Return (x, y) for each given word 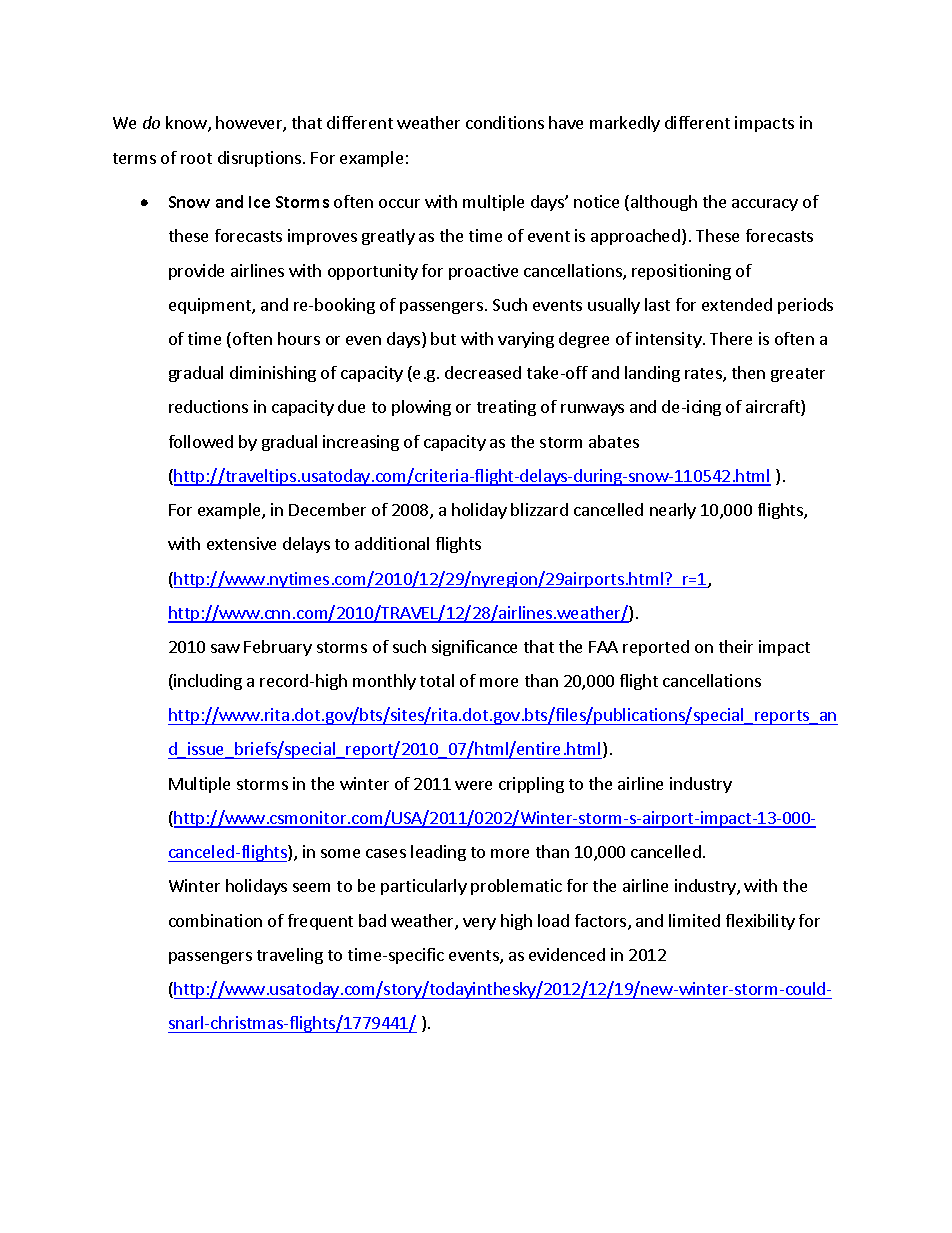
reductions (208, 406)
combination (215, 920)
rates (704, 375)
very (479, 924)
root (196, 158)
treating (506, 408)
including (207, 682)
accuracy (765, 205)
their (736, 646)
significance (474, 648)
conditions (505, 122)
